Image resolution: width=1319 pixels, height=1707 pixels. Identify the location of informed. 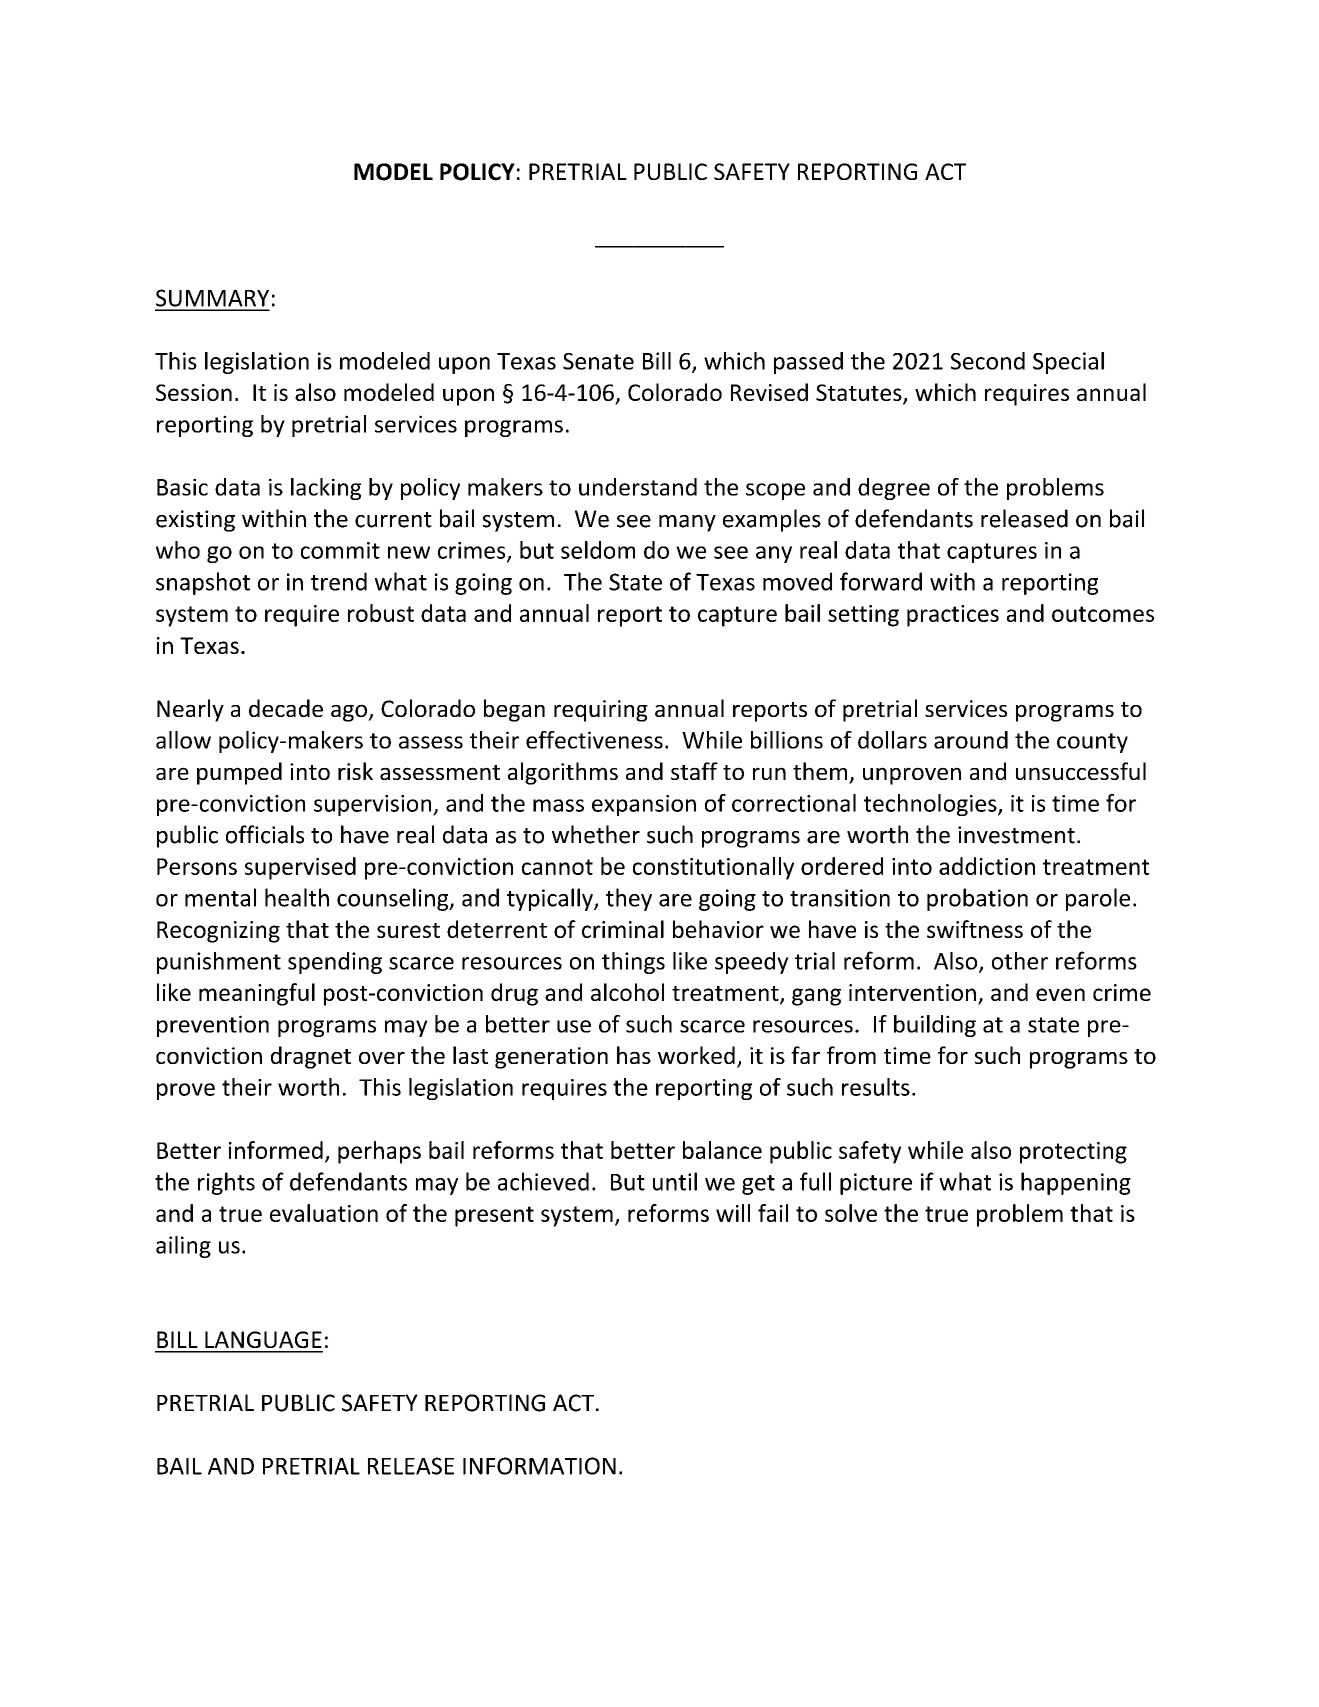
(276, 1150).
